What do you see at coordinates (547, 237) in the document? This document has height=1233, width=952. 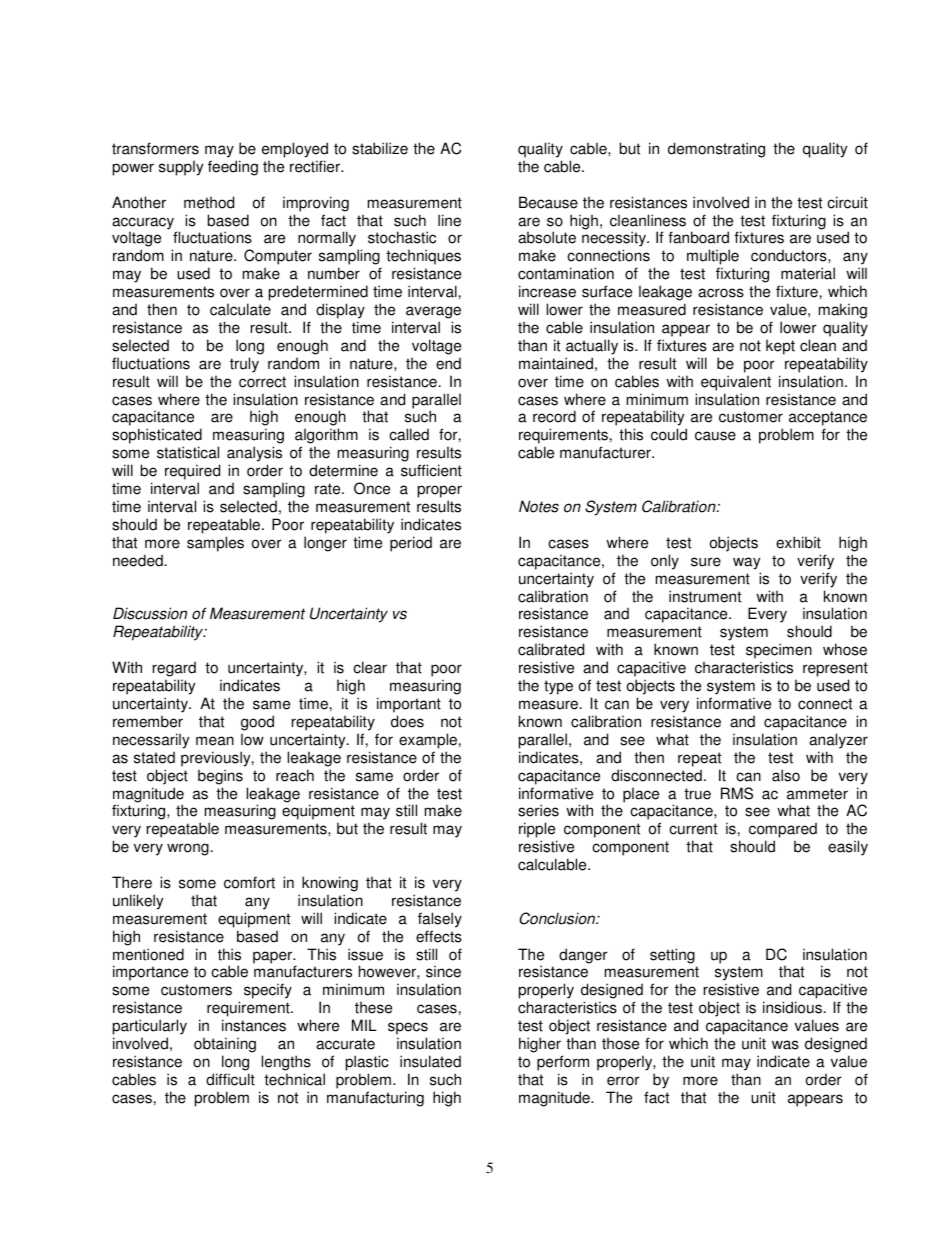 I see `absolute` at bounding box center [547, 237].
